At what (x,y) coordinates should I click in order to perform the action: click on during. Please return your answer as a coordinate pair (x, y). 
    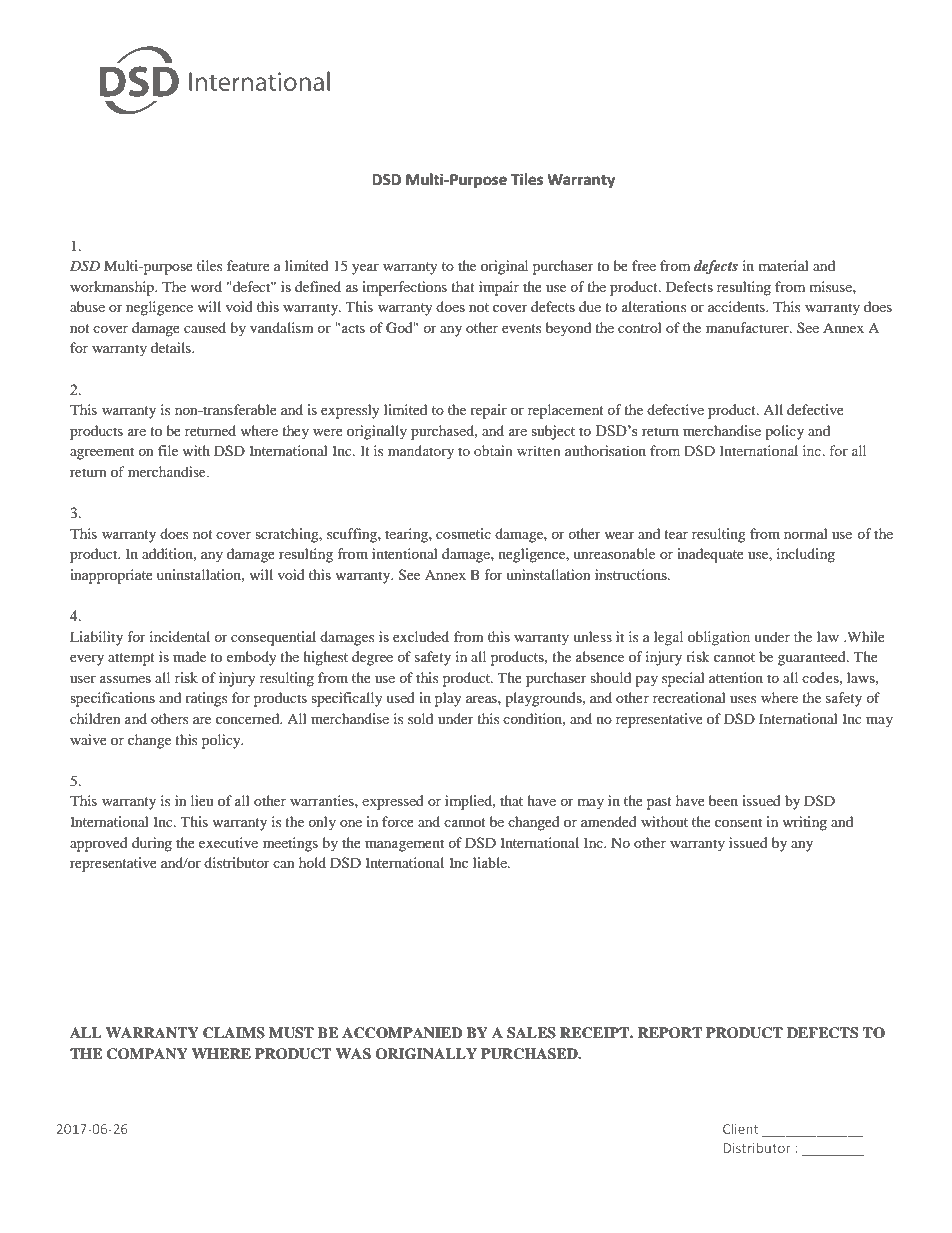
    Looking at the image, I should click on (152, 844).
